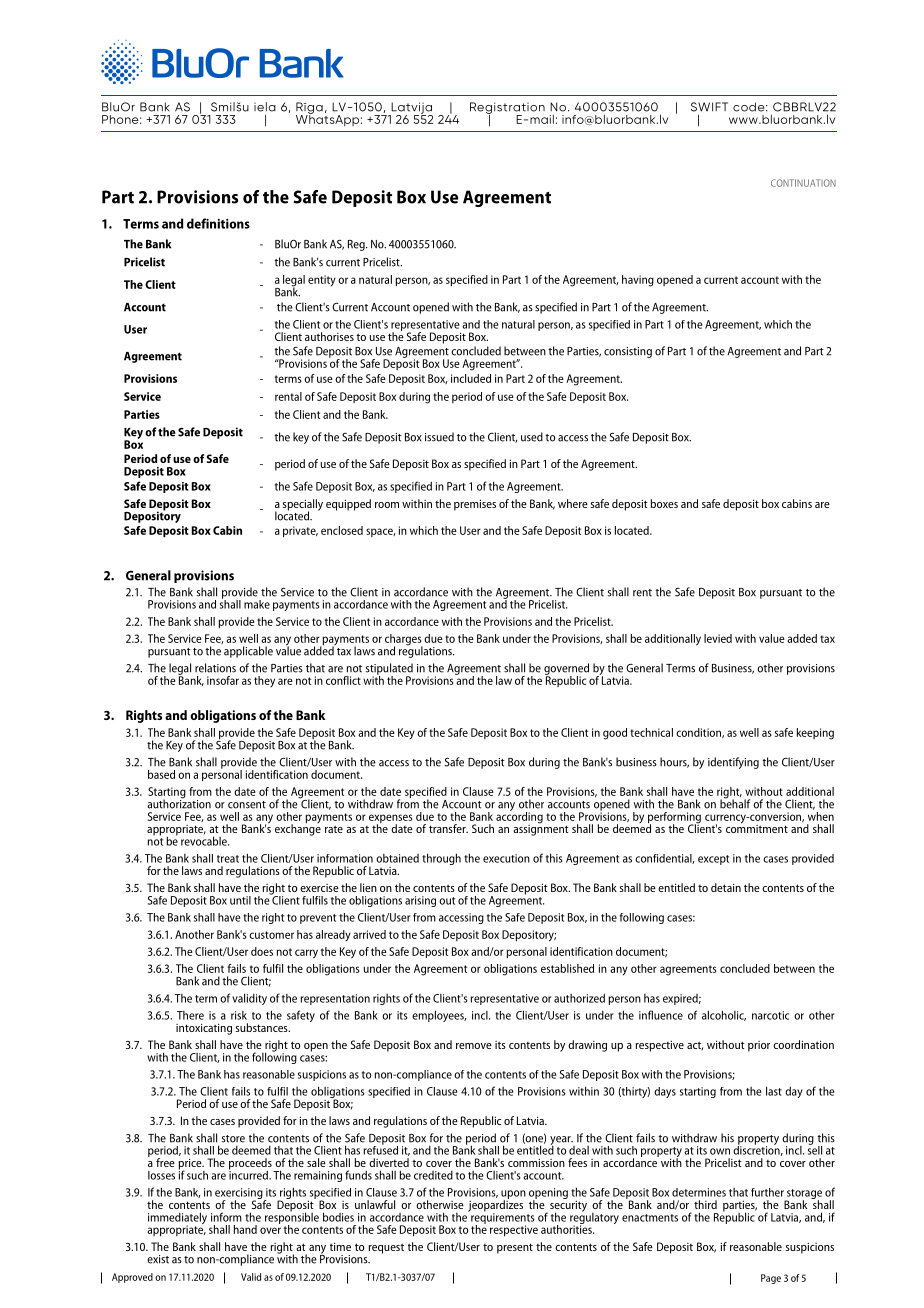  I want to click on requirements, so click(502, 1218).
